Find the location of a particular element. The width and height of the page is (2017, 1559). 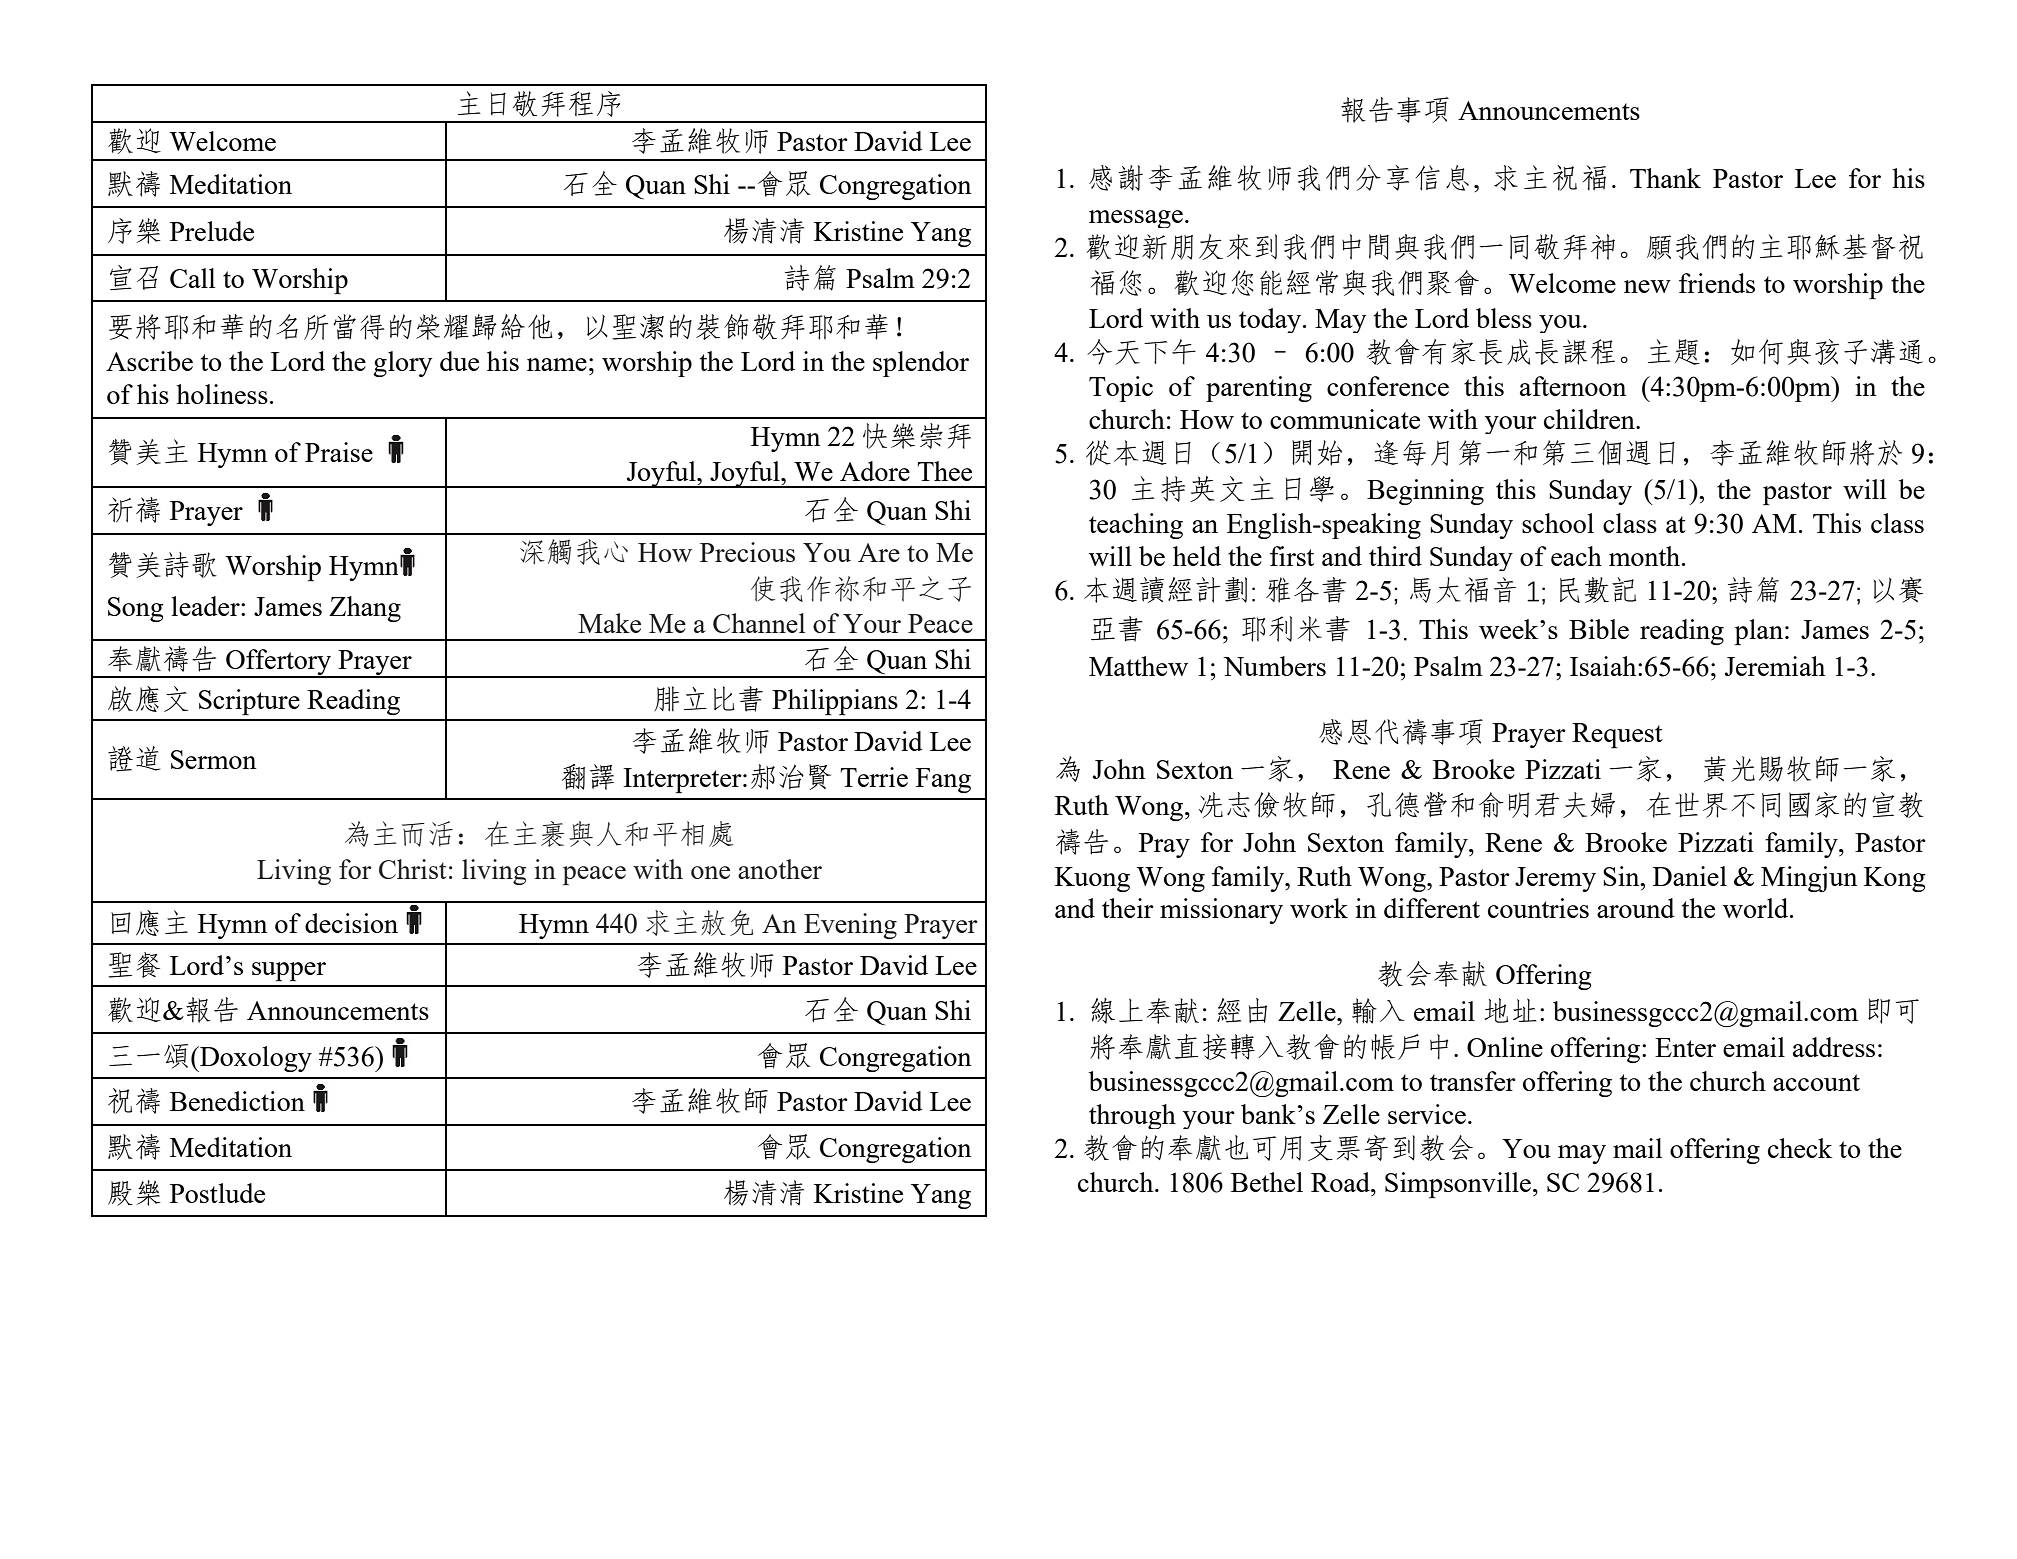

Scripture is located at coordinates (249, 702).
